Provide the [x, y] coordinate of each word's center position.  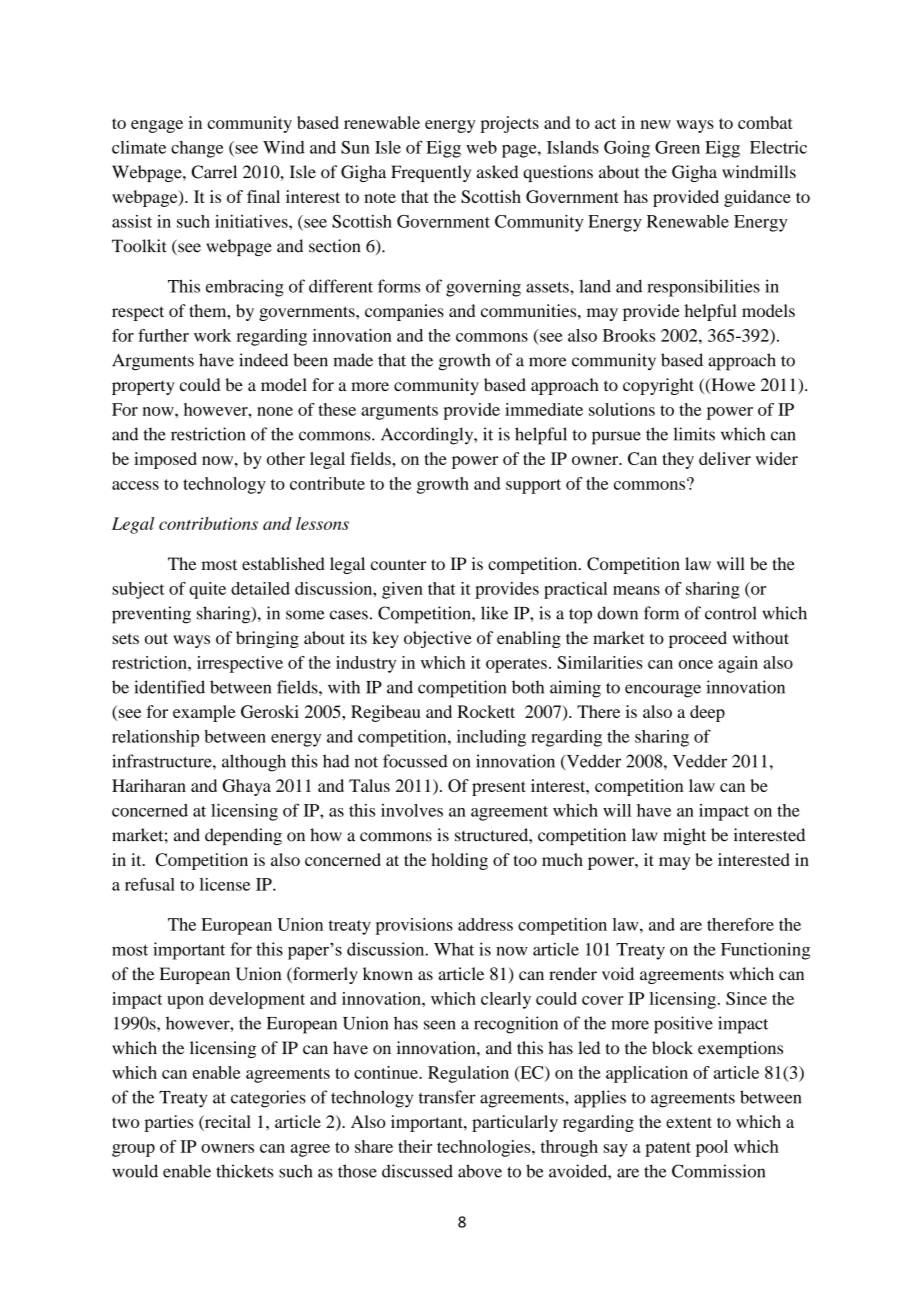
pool [712, 1148]
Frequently [431, 173]
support [533, 486]
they [678, 460]
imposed [165, 460]
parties [169, 1123]
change [197, 149]
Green [677, 147]
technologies [485, 1148]
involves [412, 810]
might [684, 836]
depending [243, 836]
